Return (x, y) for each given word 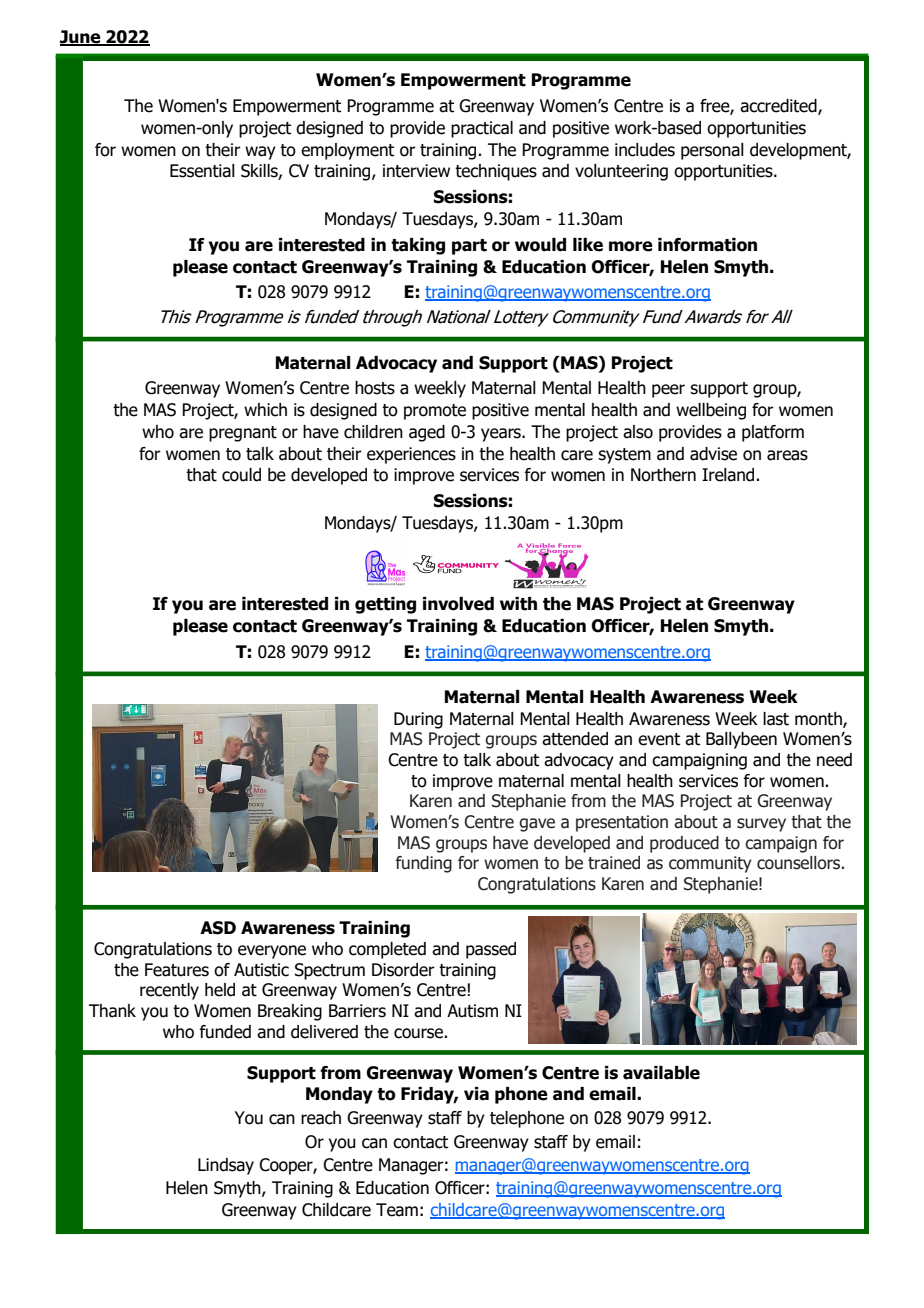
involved (458, 604)
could (241, 475)
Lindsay (226, 1166)
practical (482, 129)
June (81, 38)
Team (397, 1210)
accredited (779, 107)
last (776, 719)
